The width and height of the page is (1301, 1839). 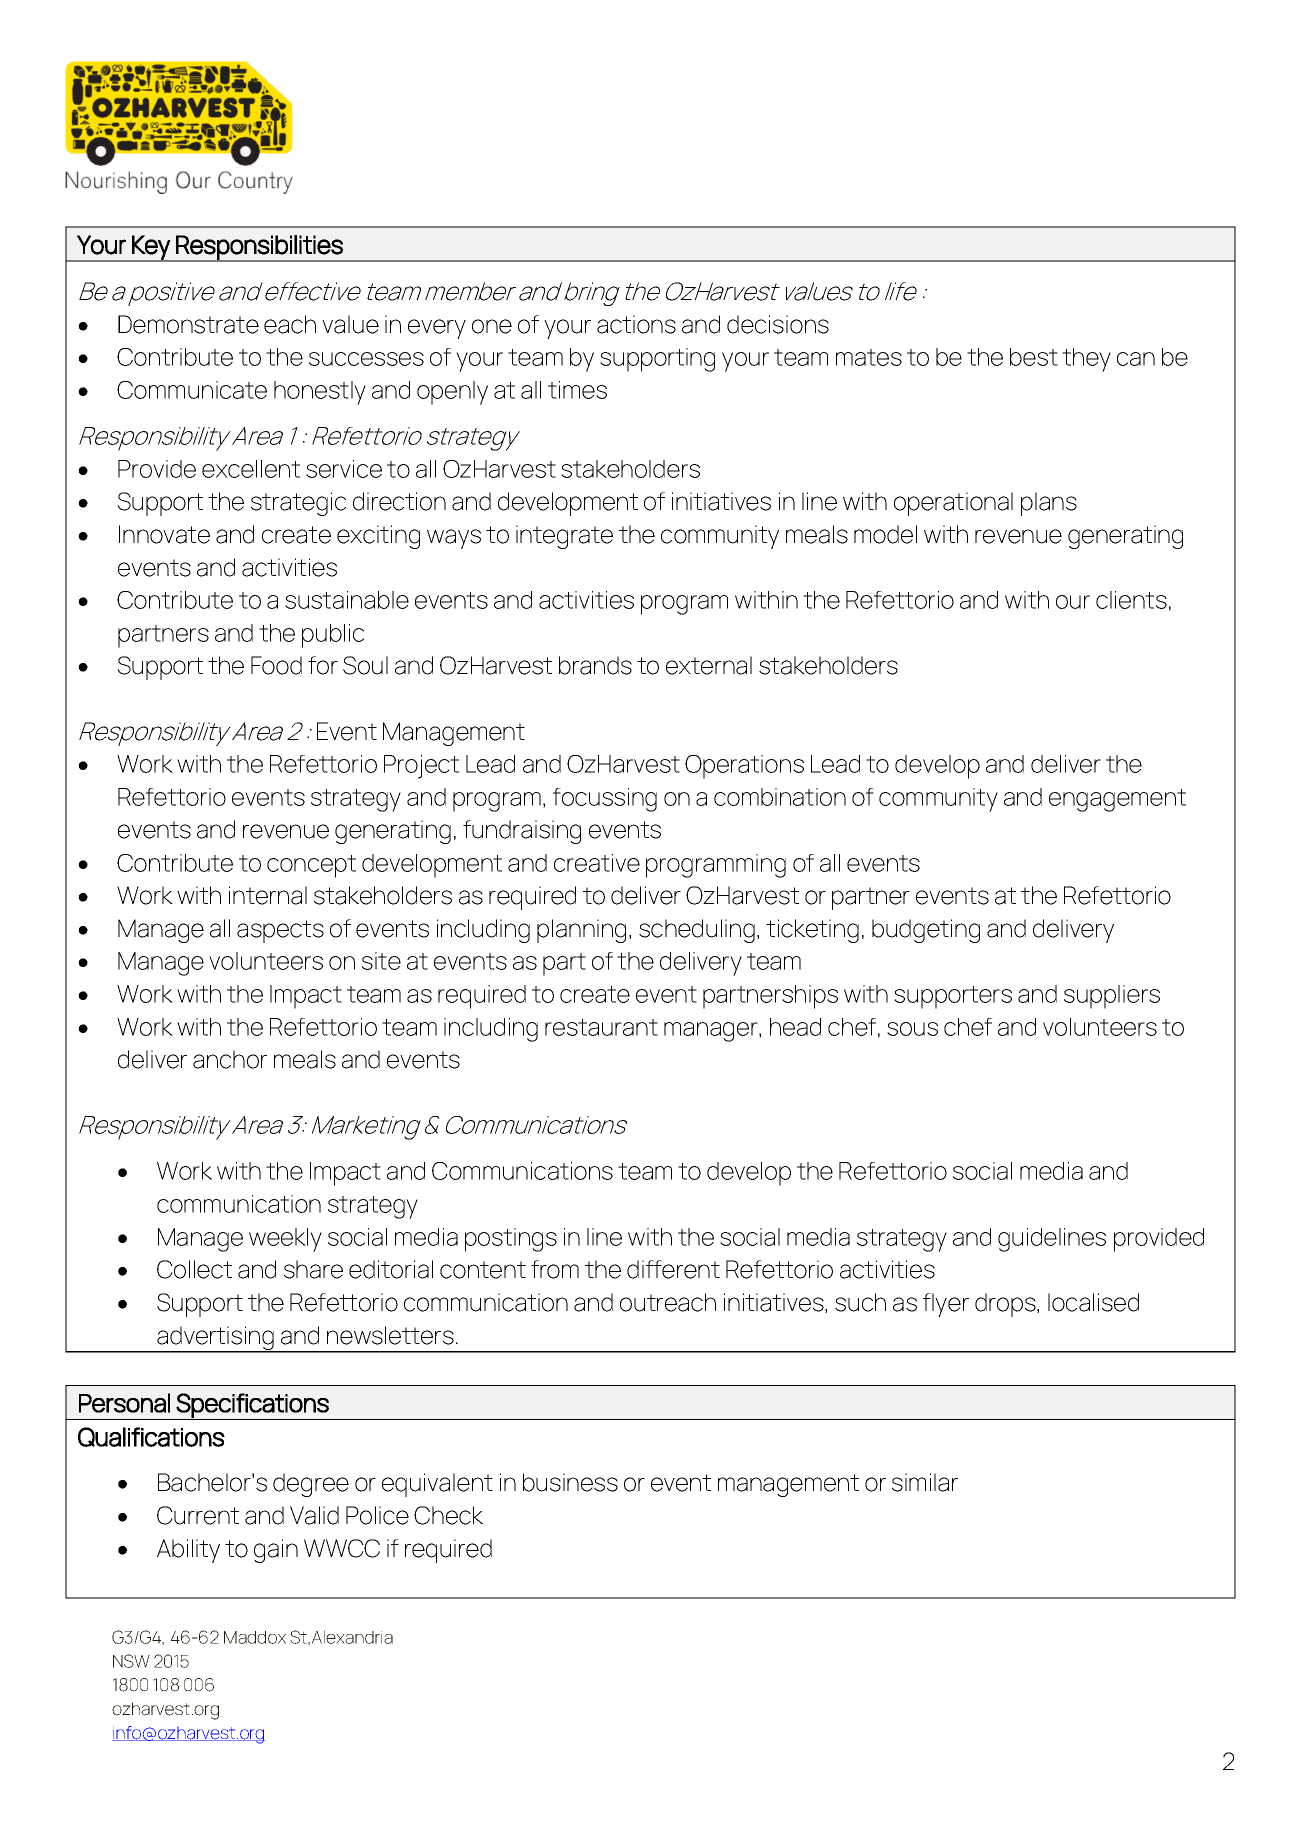 What do you see at coordinates (255, 1637) in the page?
I see `Maddox` at bounding box center [255, 1637].
